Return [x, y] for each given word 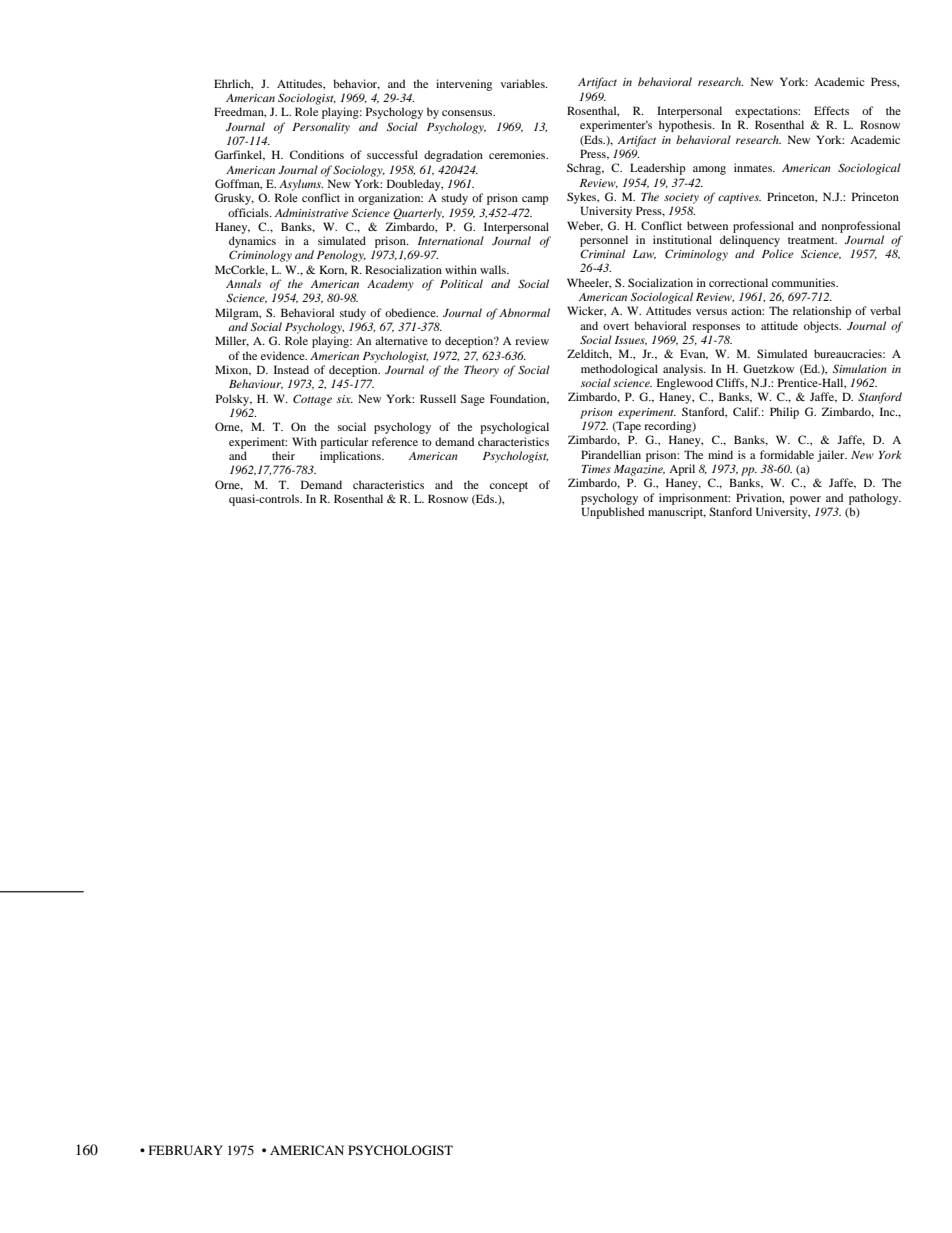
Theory [481, 371]
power [805, 500]
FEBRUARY [186, 1150]
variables [524, 83]
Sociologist [307, 99]
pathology [875, 499]
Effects [831, 110]
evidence [284, 355]
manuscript [677, 513]
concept [509, 487]
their [283, 455]
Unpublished [613, 513]
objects [822, 327]
